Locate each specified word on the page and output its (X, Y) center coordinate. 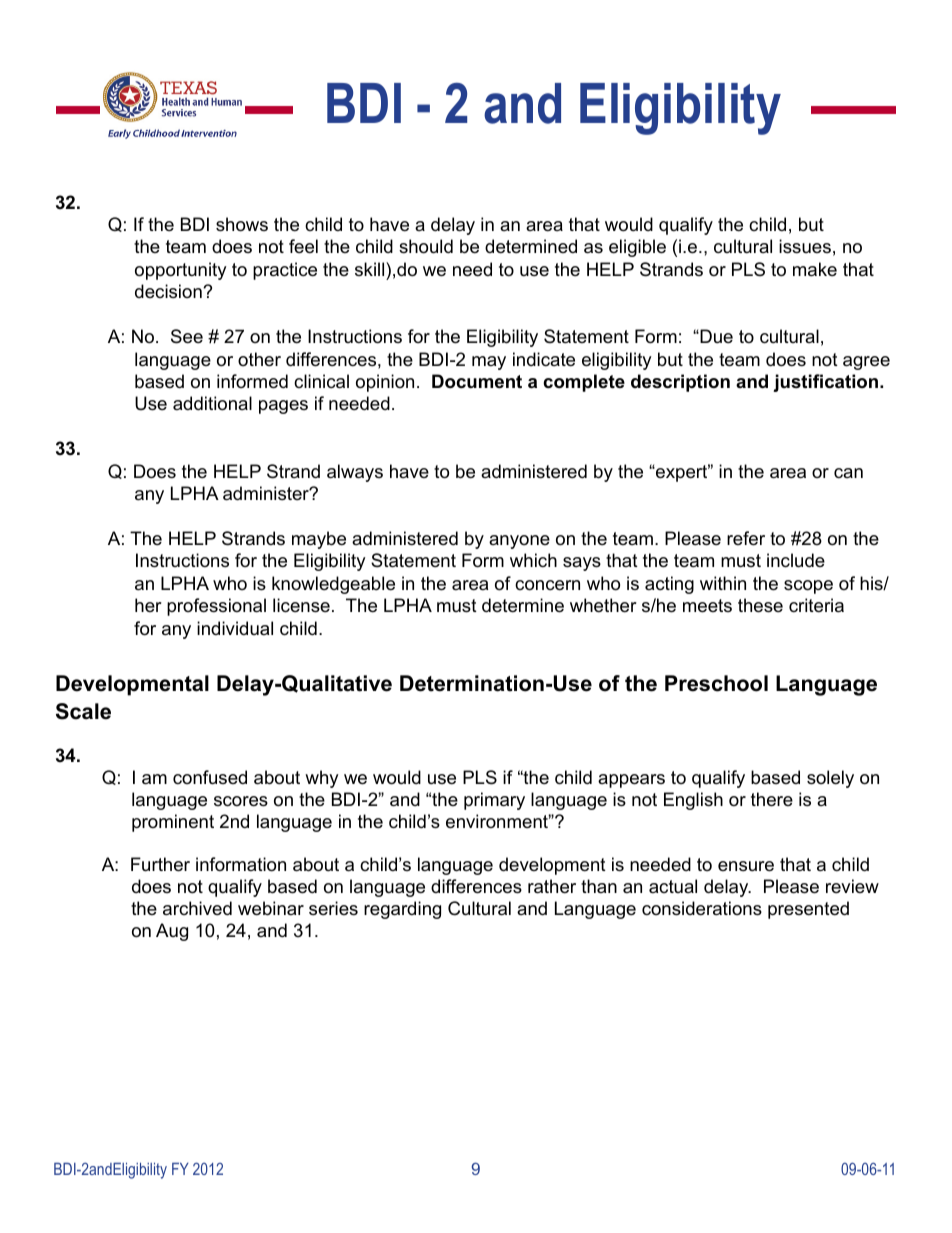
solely (830, 779)
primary (494, 801)
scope (808, 587)
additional (212, 403)
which (533, 560)
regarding (402, 910)
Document (477, 381)
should (426, 246)
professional (216, 607)
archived (197, 908)
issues (805, 246)
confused (210, 777)
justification (825, 383)
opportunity (181, 271)
